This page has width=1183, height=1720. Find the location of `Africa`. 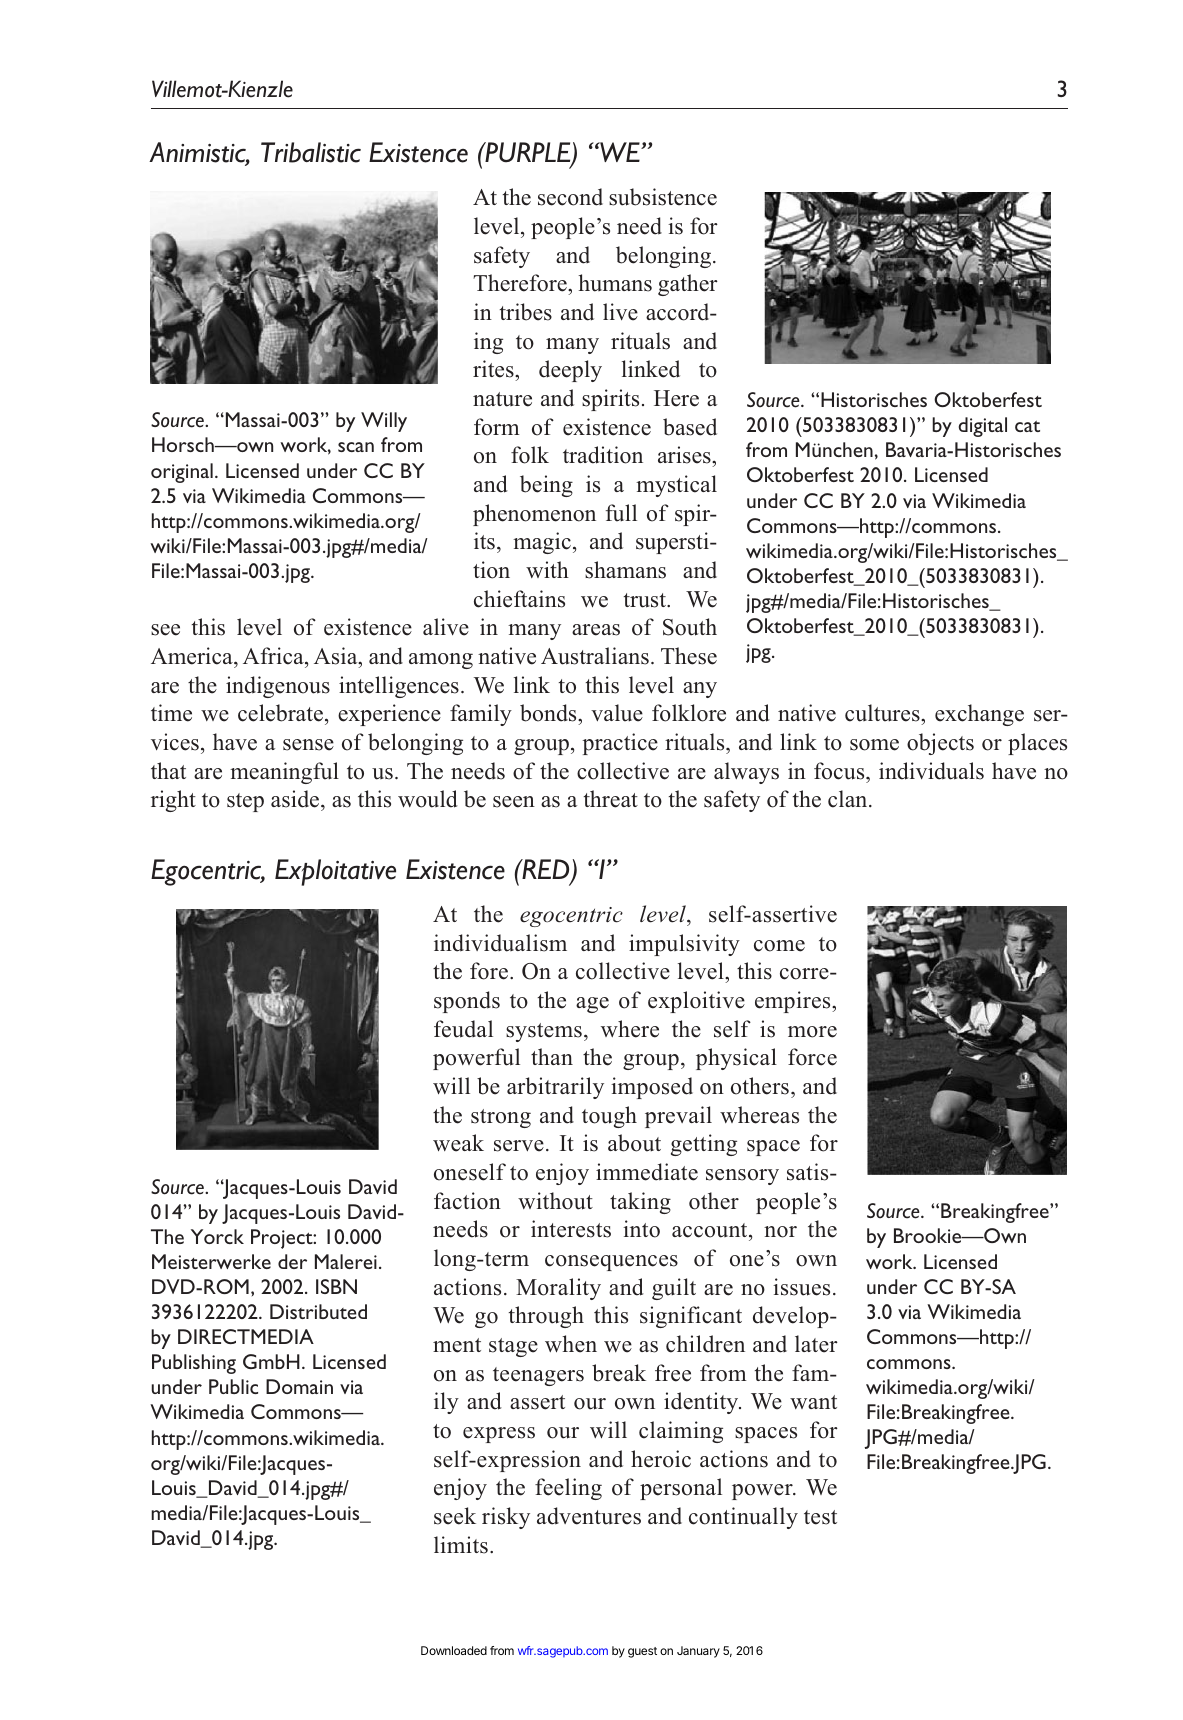

Africa is located at coordinates (274, 656).
